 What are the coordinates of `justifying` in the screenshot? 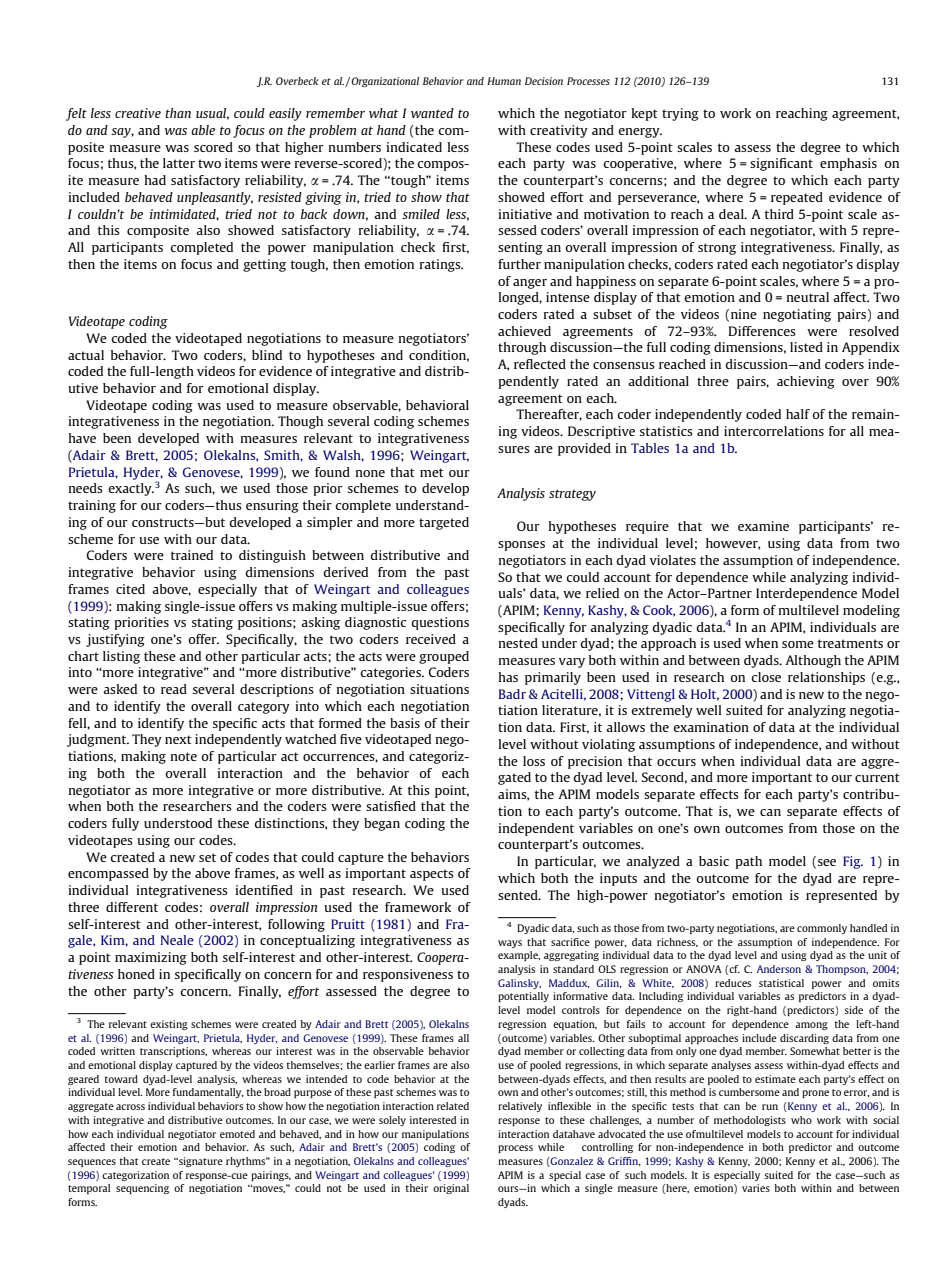 It's located at (115, 640).
